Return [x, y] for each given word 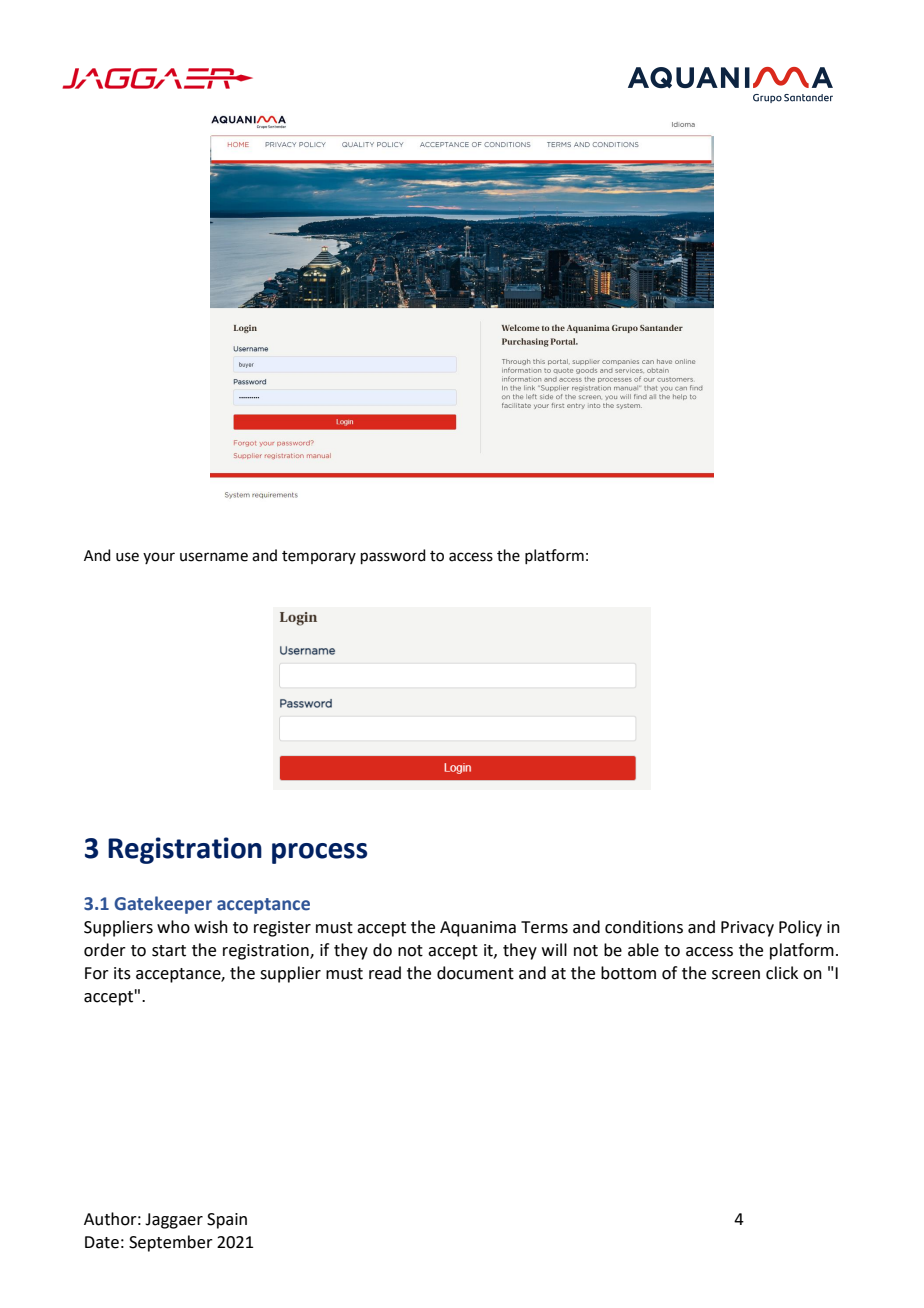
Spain [227, 1221]
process [319, 853]
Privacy [747, 929]
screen [736, 975]
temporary [319, 557]
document [475, 973]
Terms [544, 927]
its [122, 973]
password [393, 556]
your [159, 558]
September [171, 1243]
